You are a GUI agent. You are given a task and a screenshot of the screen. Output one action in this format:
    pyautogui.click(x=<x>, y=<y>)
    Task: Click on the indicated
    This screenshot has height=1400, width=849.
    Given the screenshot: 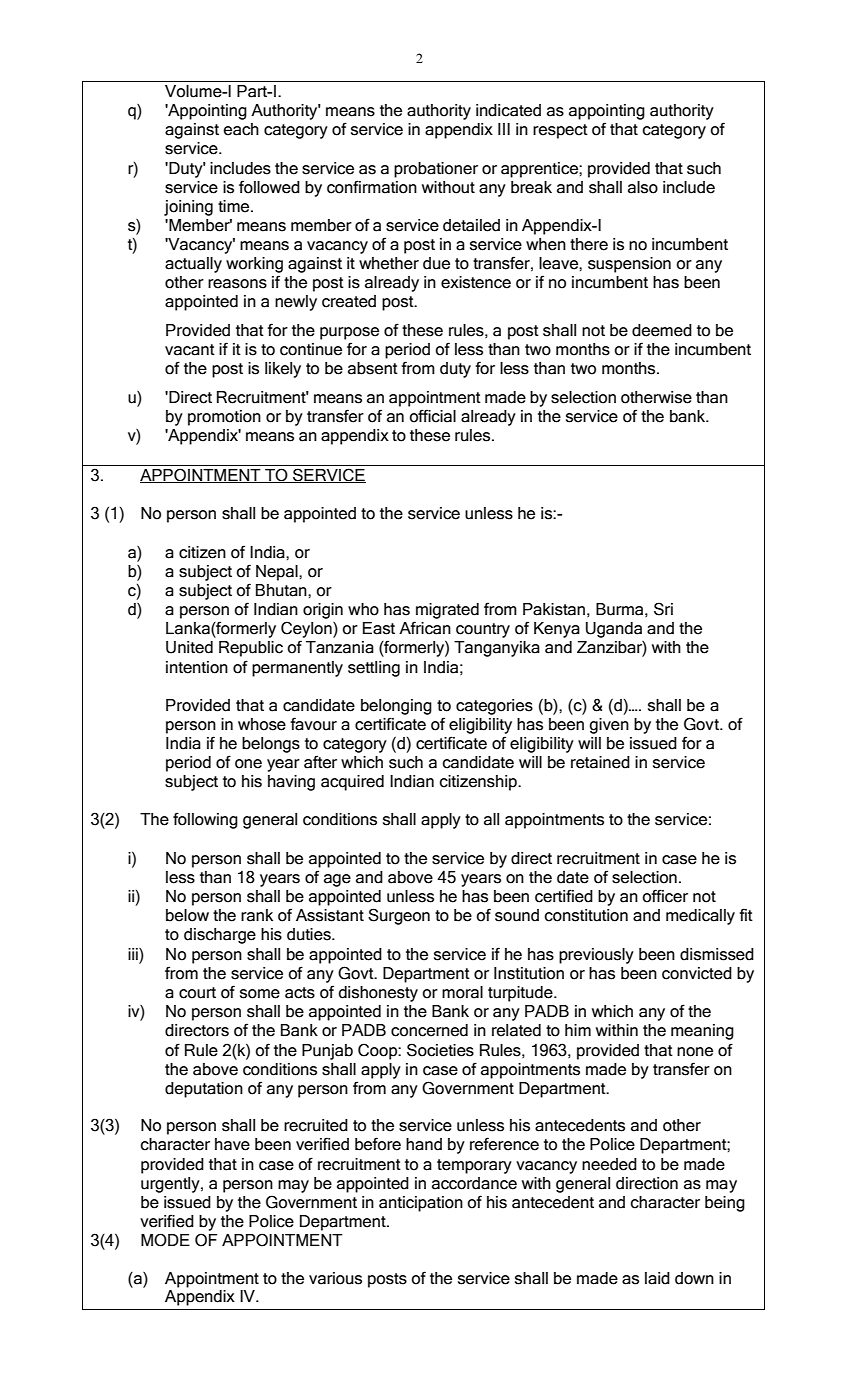 What is the action you would take?
    pyautogui.click(x=508, y=110)
